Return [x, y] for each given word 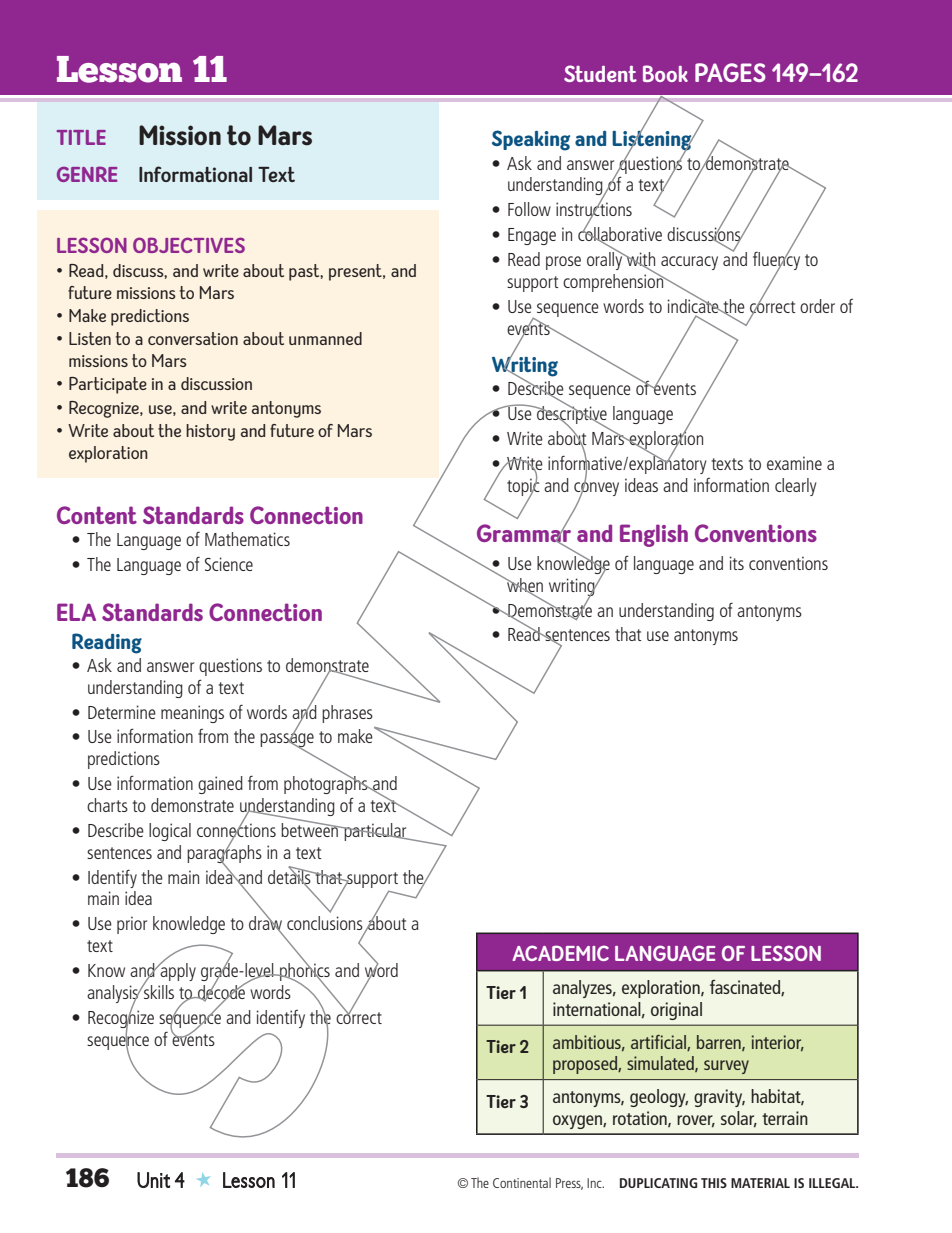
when [524, 586]
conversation [193, 338]
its [737, 563]
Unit [153, 1180]
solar [739, 1119]
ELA [76, 612]
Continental [522, 1182]
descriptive [571, 415]
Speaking [531, 140]
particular [375, 832]
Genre [87, 174]
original [676, 1011]
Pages [730, 72]
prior [132, 925]
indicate [694, 304]
